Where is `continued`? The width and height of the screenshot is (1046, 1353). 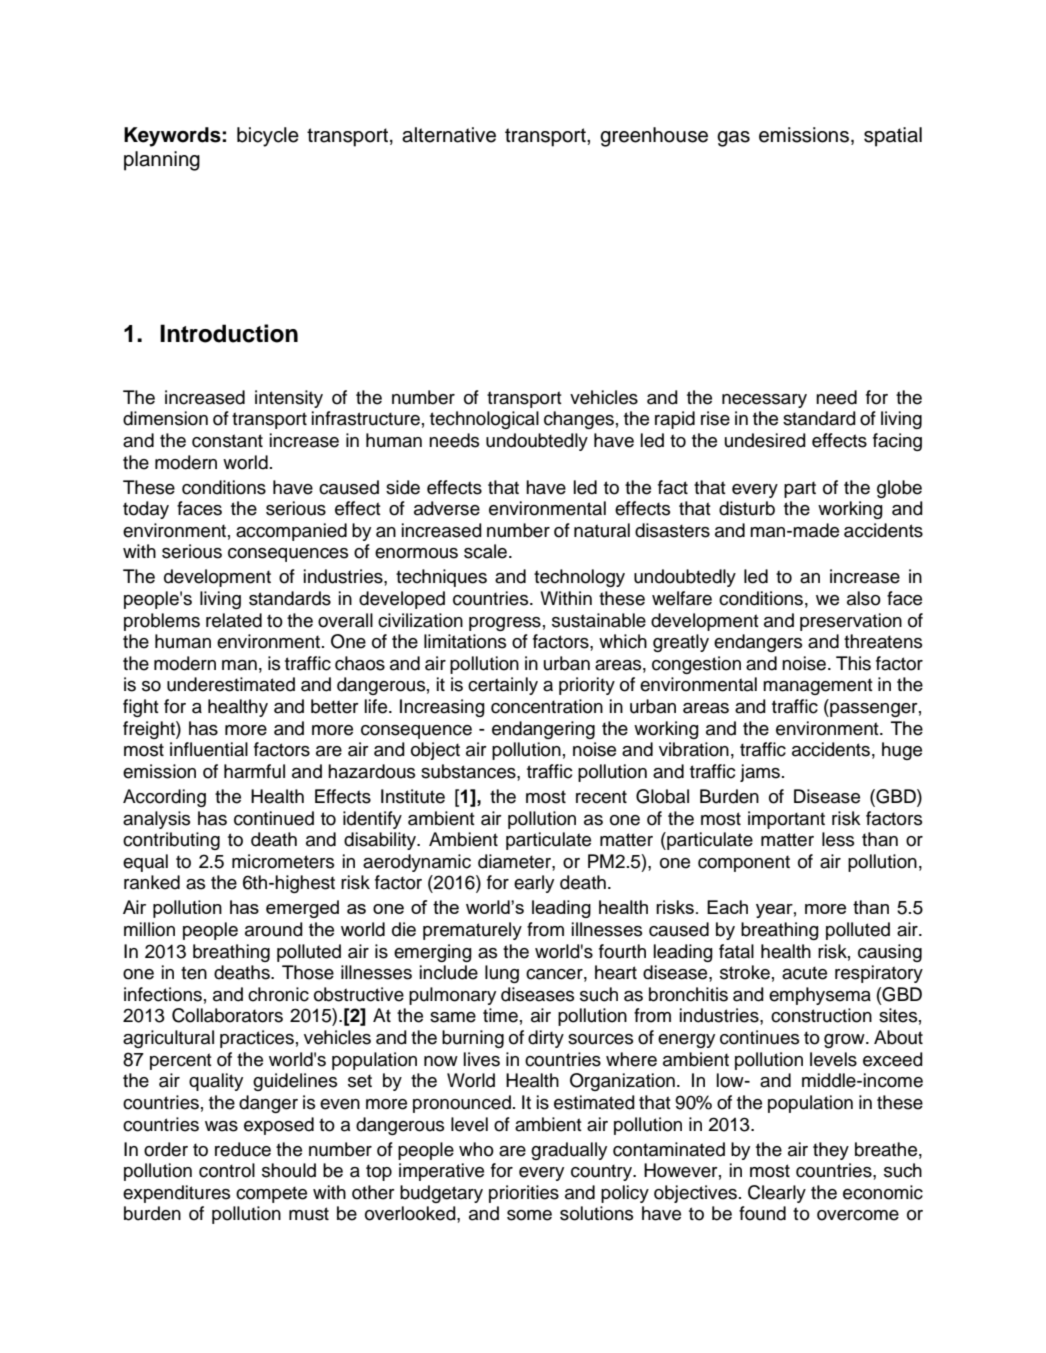
continued is located at coordinates (274, 818).
